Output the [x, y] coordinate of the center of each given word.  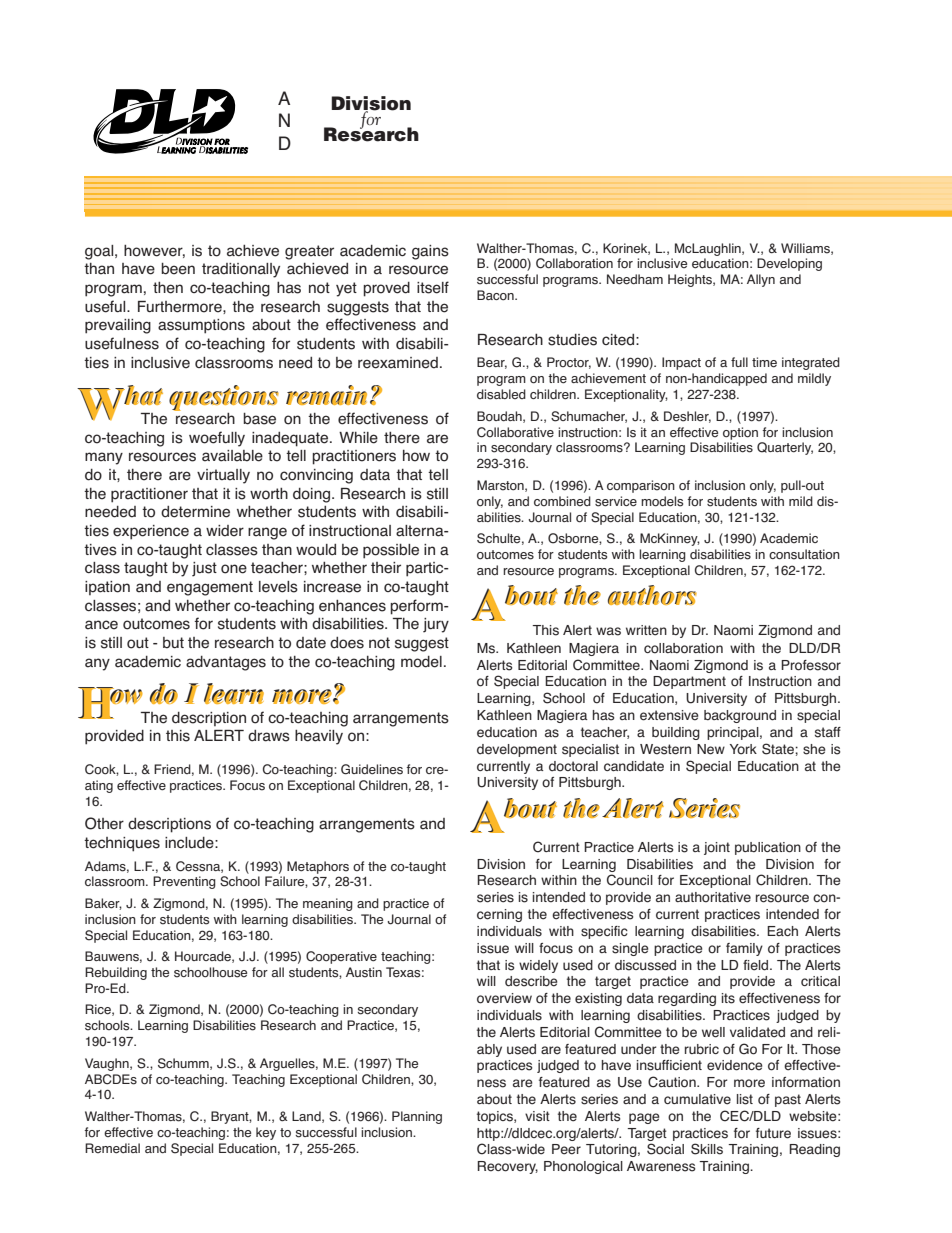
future [773, 1133]
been [178, 269]
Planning [417, 1117]
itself [433, 287]
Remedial [112, 1148]
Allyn [761, 280]
